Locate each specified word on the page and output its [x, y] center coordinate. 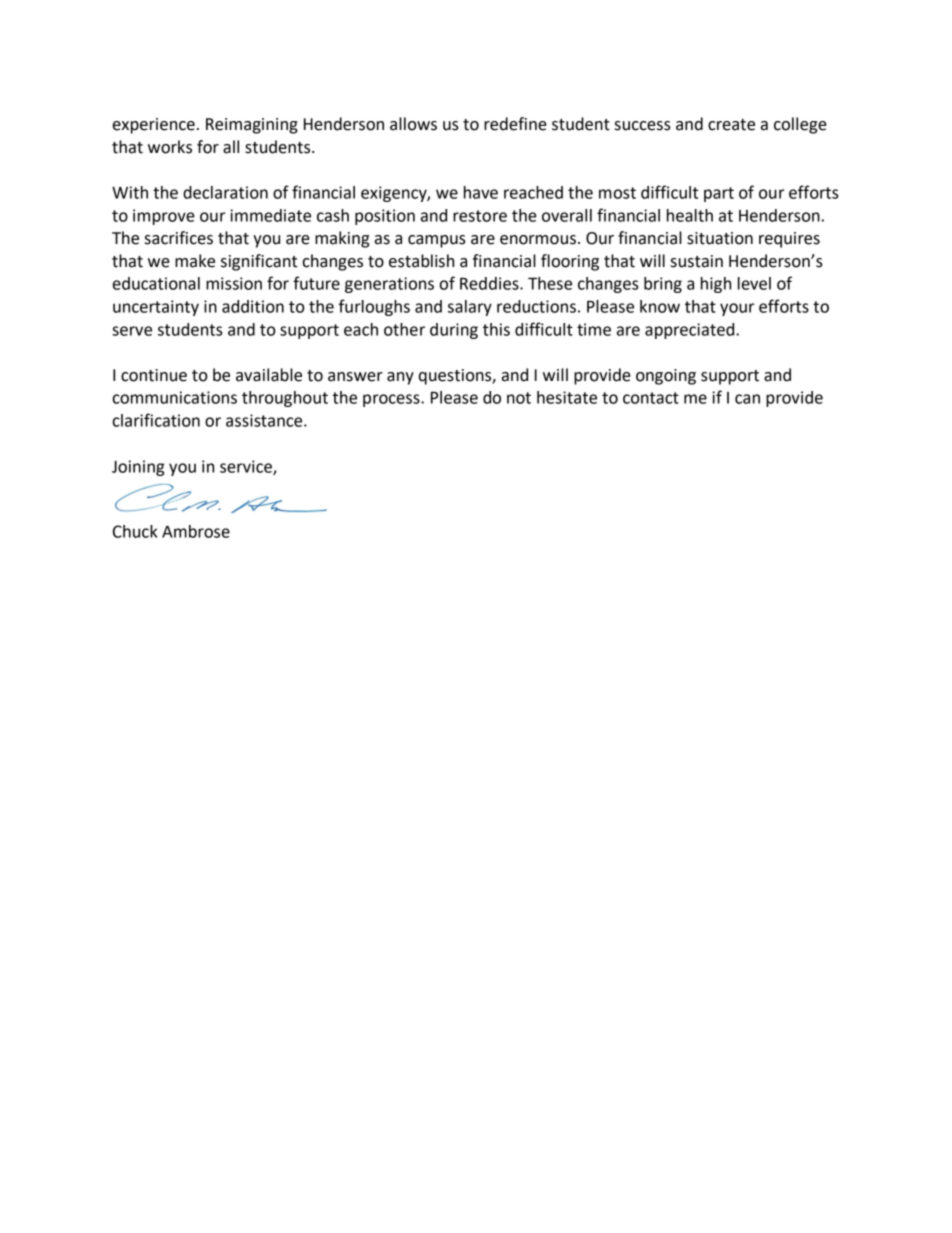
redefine [515, 124]
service [247, 467]
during [454, 331]
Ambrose [196, 531]
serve [132, 331]
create [731, 125]
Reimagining [252, 126]
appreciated [691, 331]
